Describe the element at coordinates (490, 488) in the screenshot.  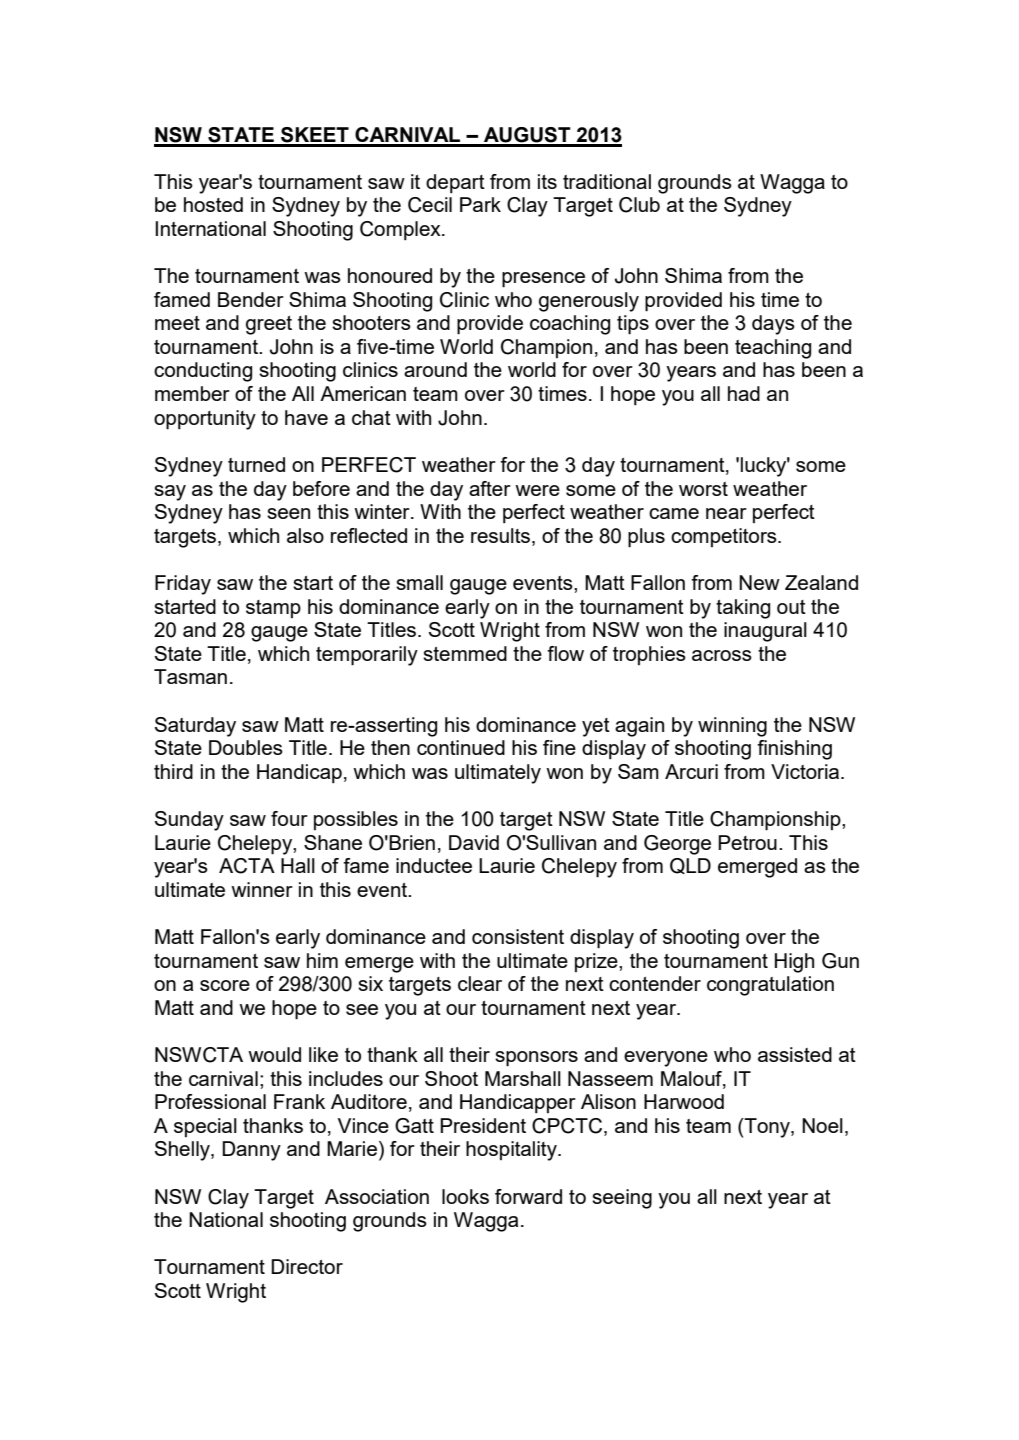
I see `after` at that location.
